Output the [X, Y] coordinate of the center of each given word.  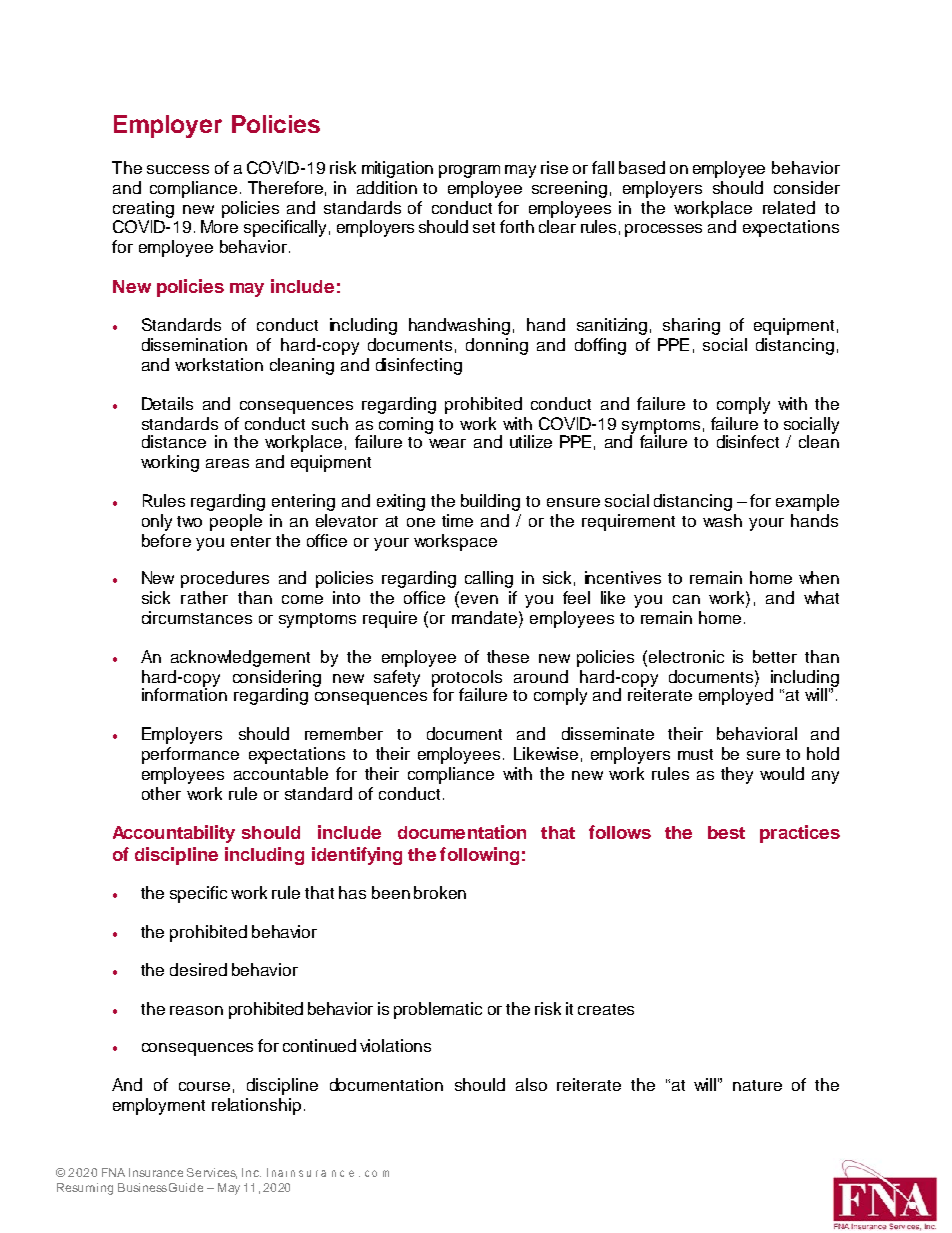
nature [757, 1085]
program [469, 171]
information [184, 693]
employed [736, 695]
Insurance [156, 1172]
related [789, 207]
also [531, 1084]
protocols [467, 679]
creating [143, 211]
